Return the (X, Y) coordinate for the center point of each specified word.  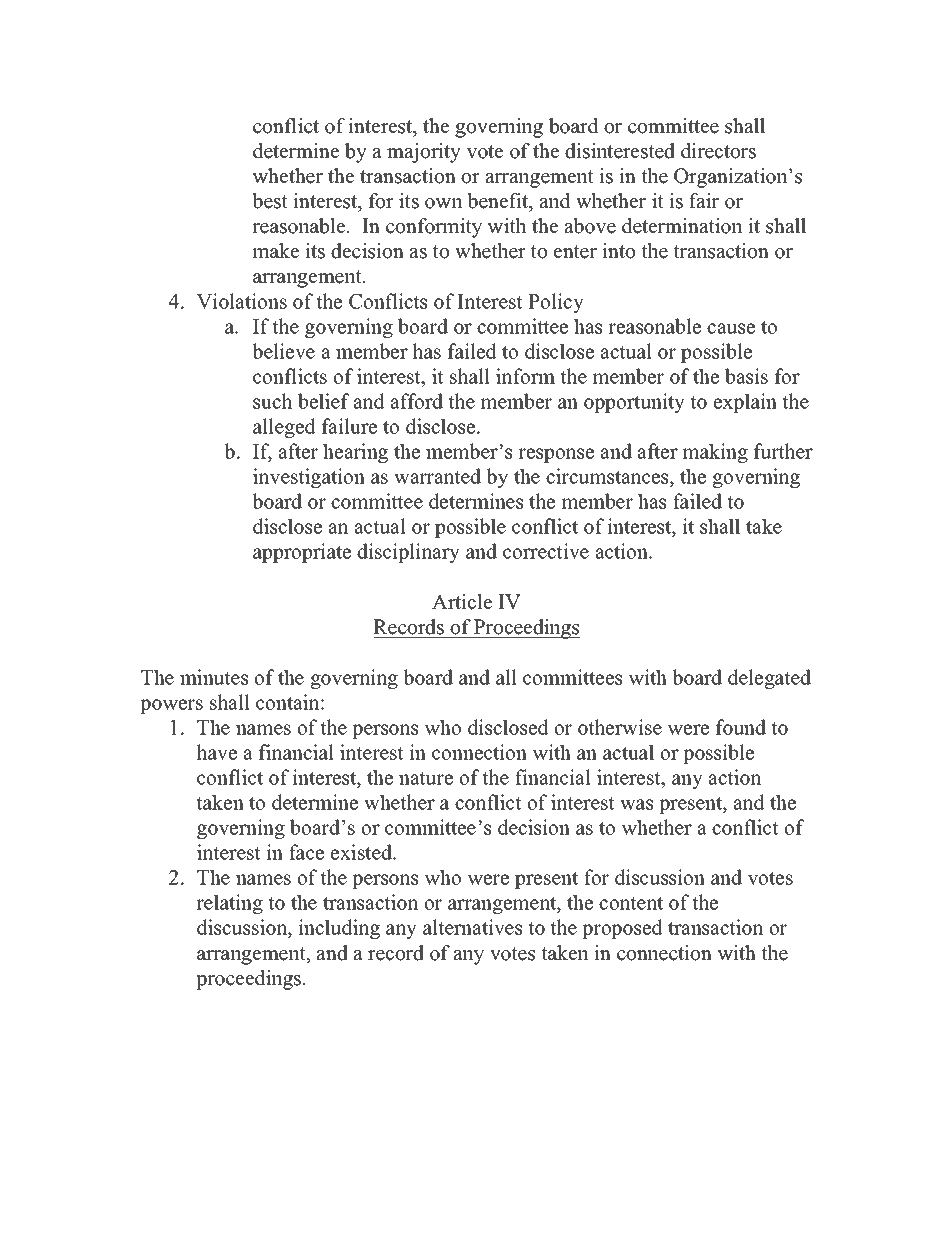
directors (718, 151)
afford (417, 401)
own (443, 203)
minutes (214, 677)
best (270, 201)
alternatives (472, 927)
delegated (769, 679)
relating (229, 904)
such (272, 401)
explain (745, 403)
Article (462, 602)
